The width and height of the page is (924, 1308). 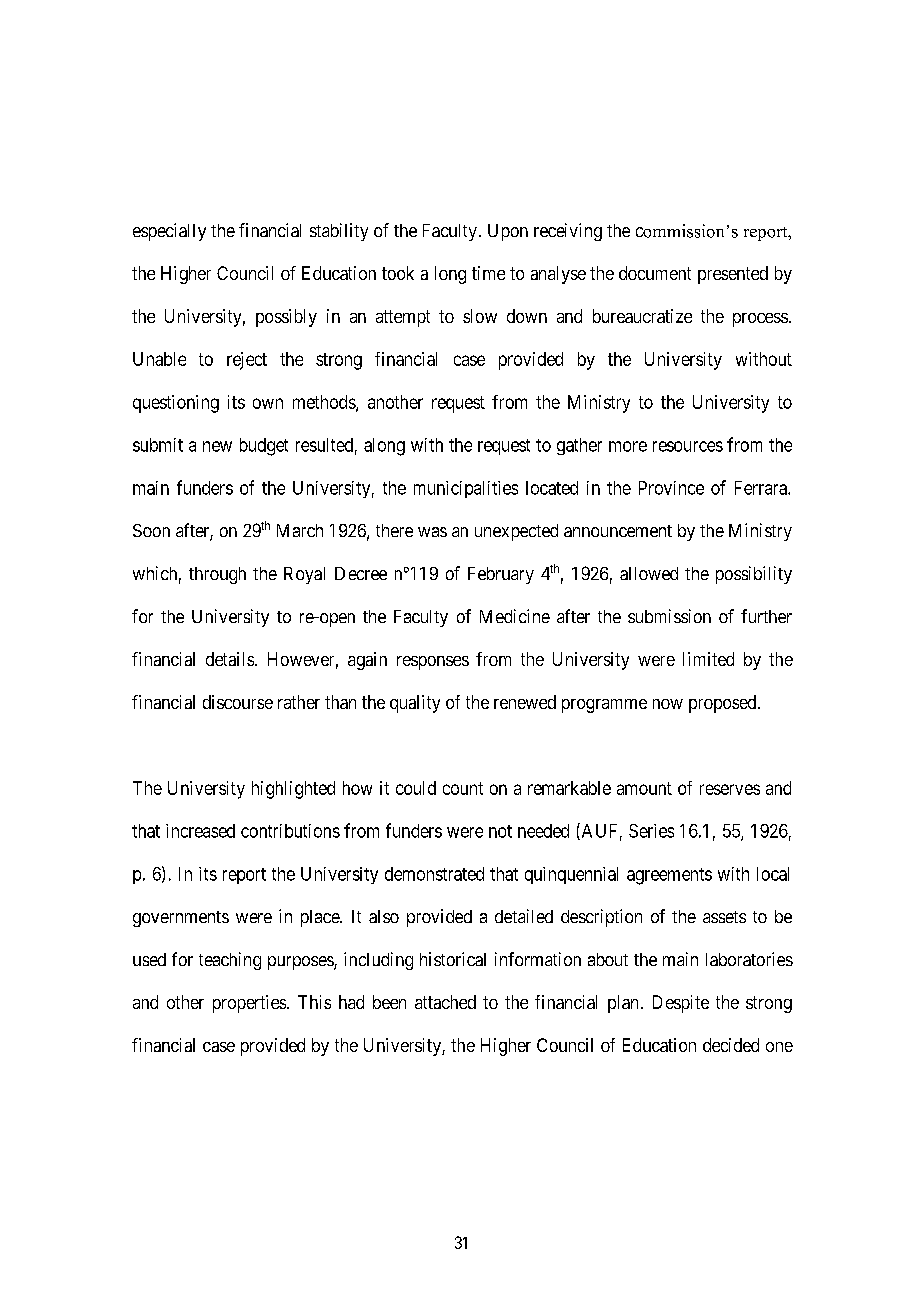 What do you see at coordinates (730, 789) in the page?
I see `reserves` at bounding box center [730, 789].
